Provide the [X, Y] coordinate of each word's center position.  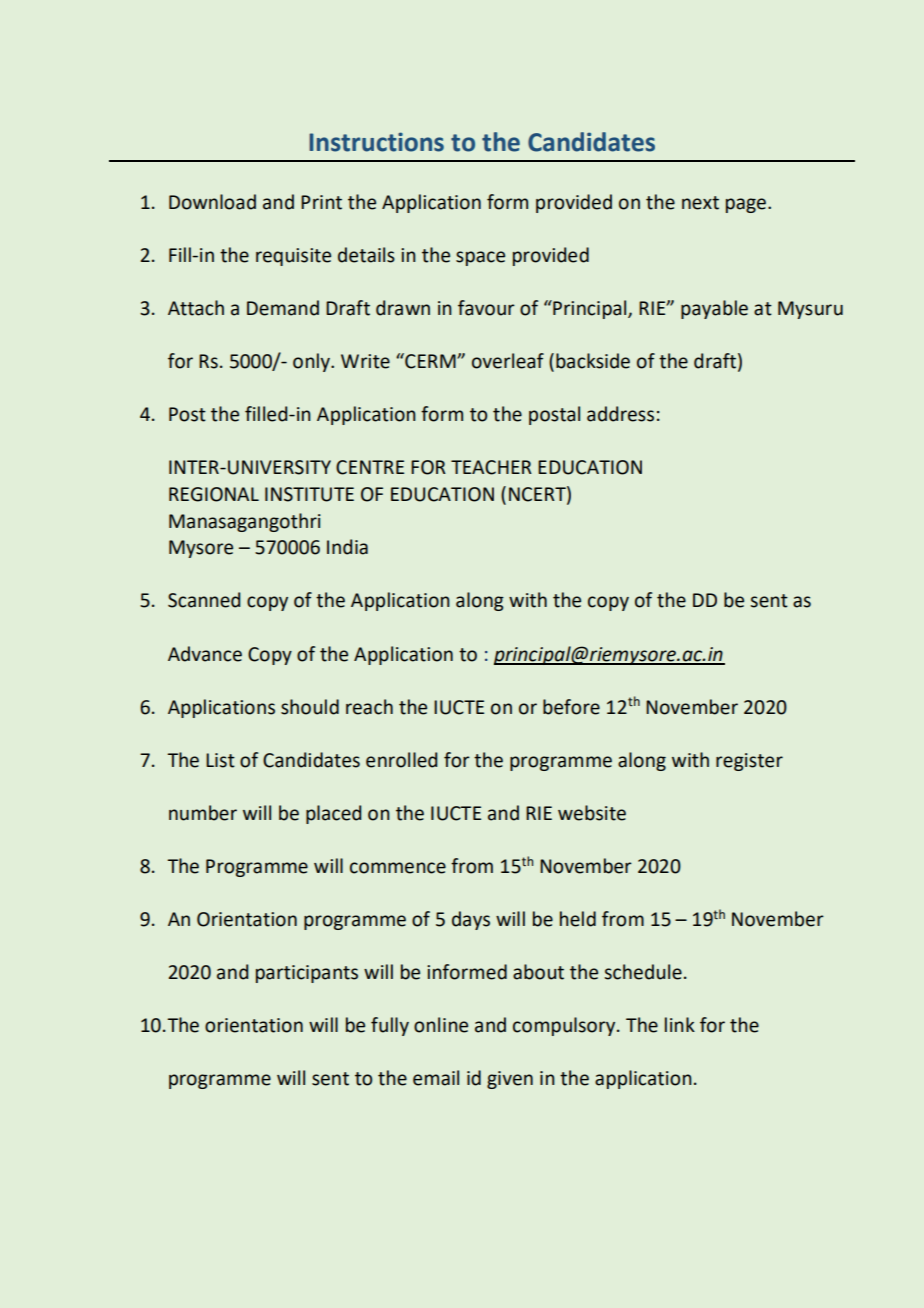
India [347, 547]
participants [307, 974]
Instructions [376, 142]
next [700, 203]
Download [212, 202]
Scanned [204, 600]
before [571, 707]
